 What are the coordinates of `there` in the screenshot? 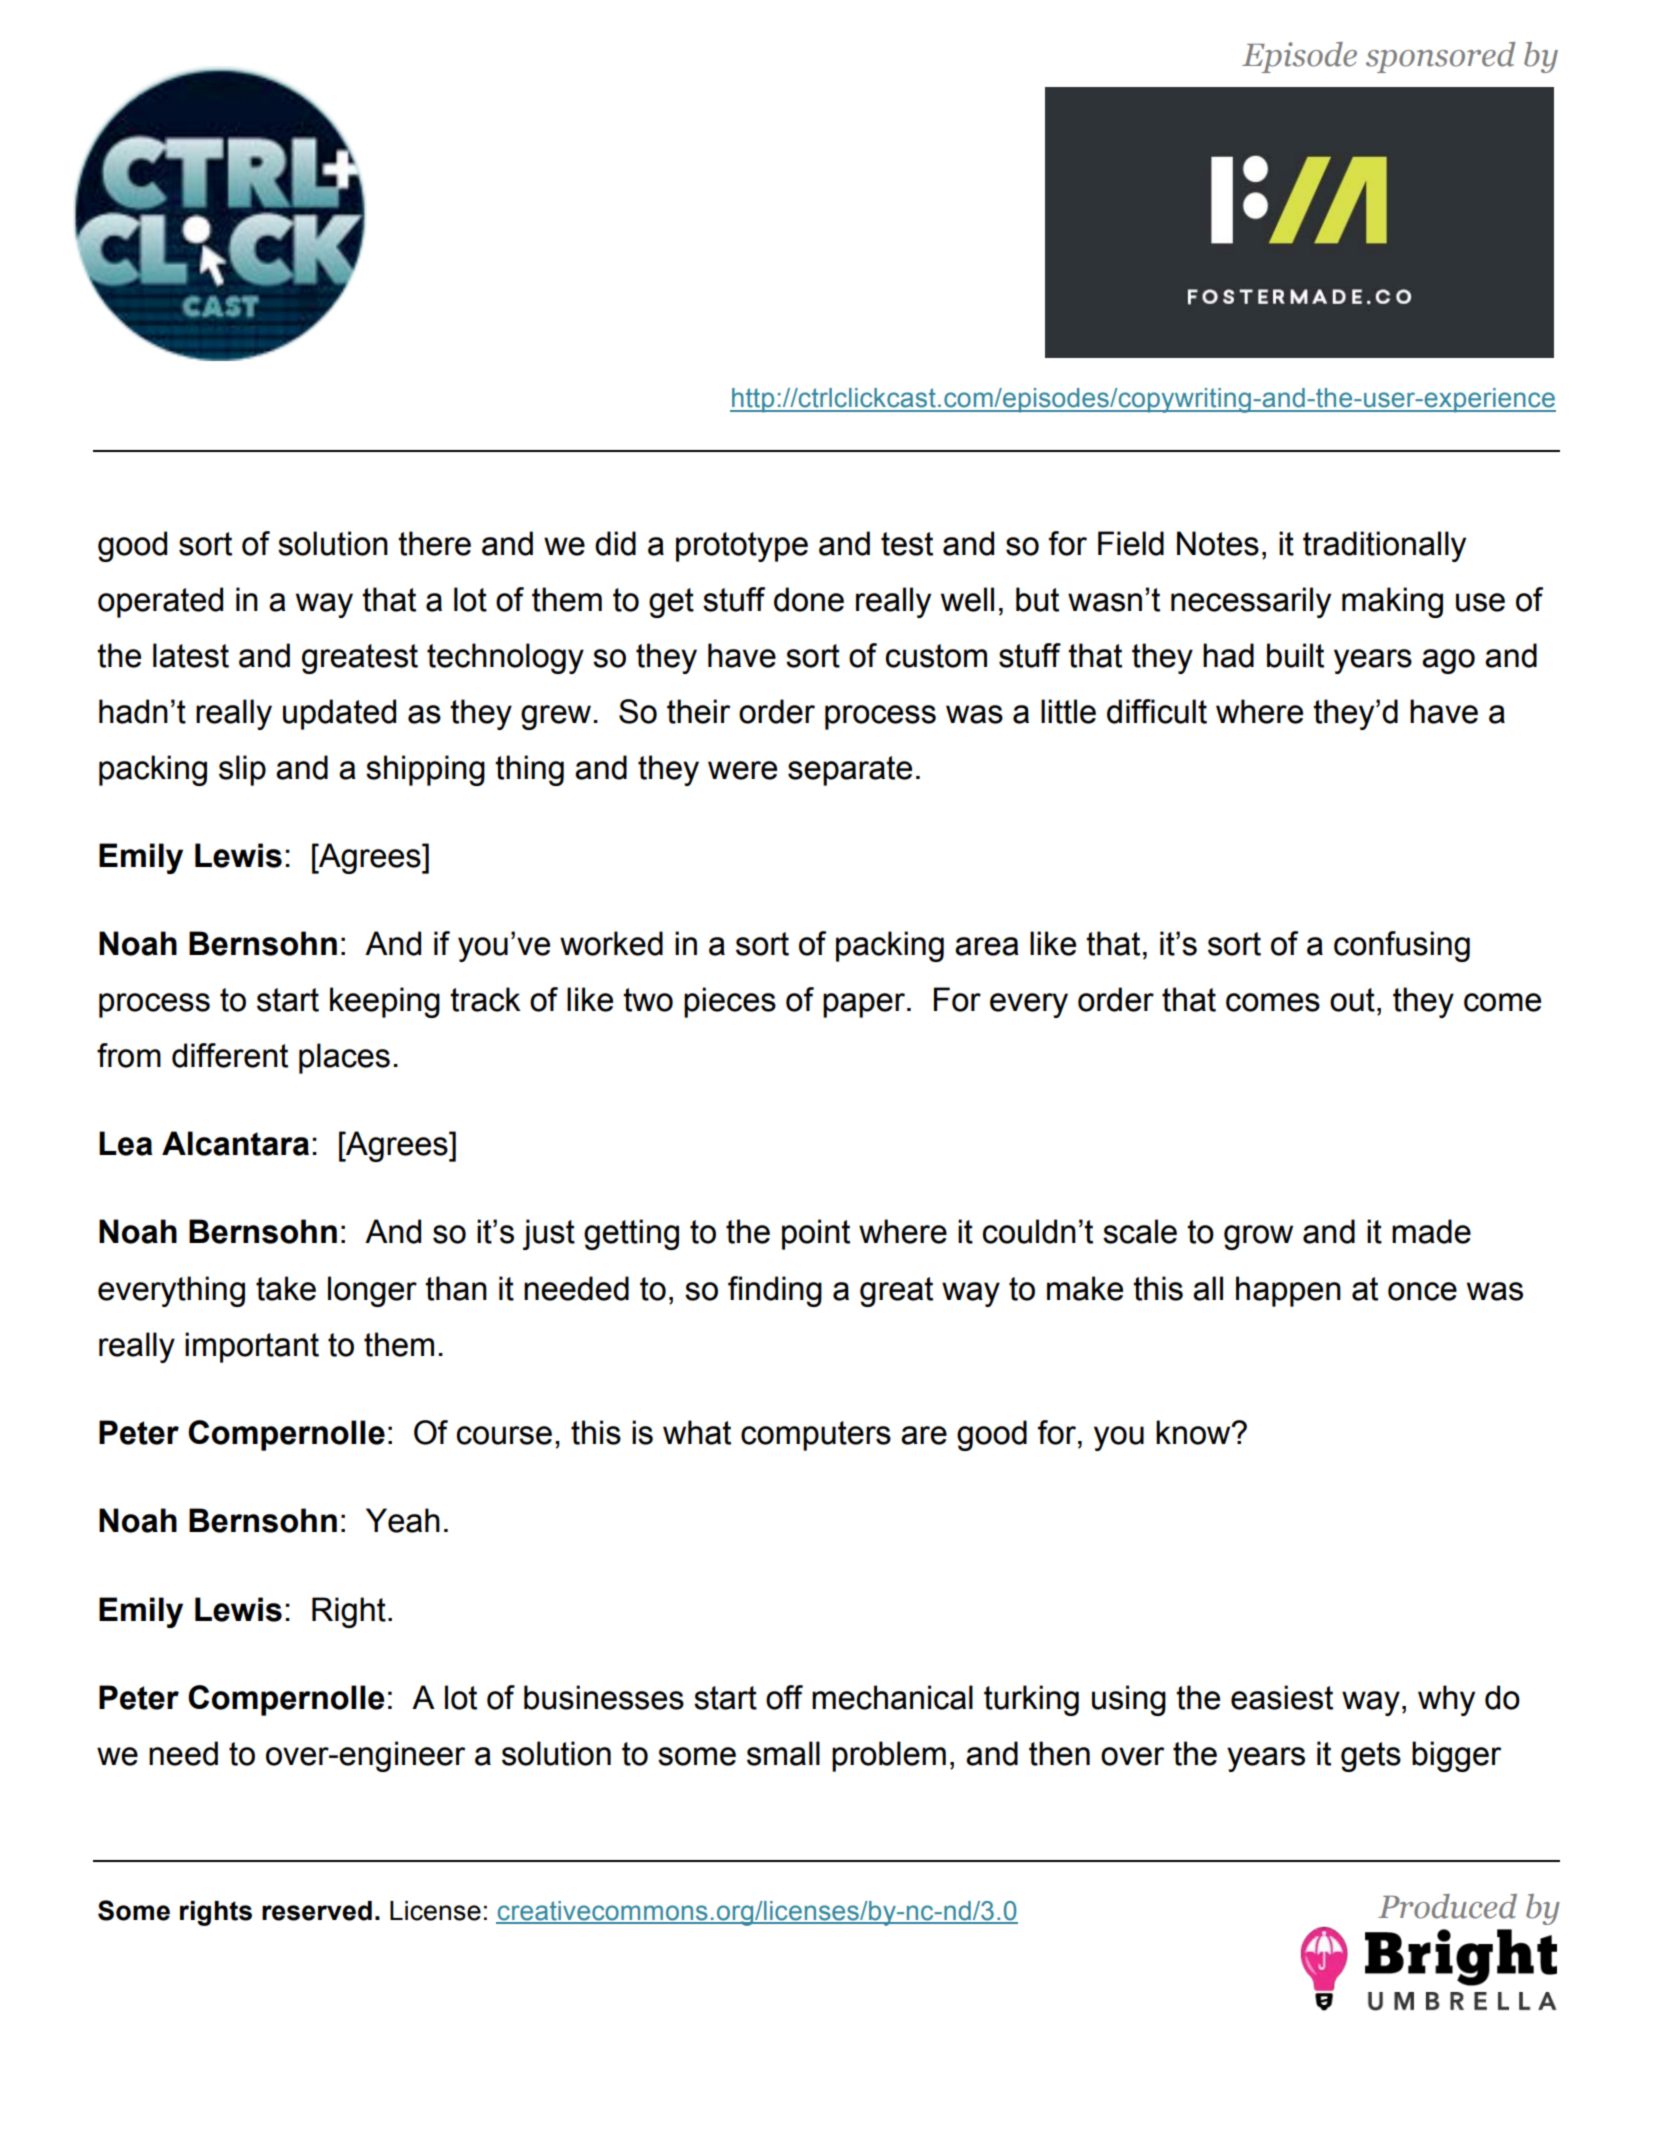 It's located at (434, 543).
